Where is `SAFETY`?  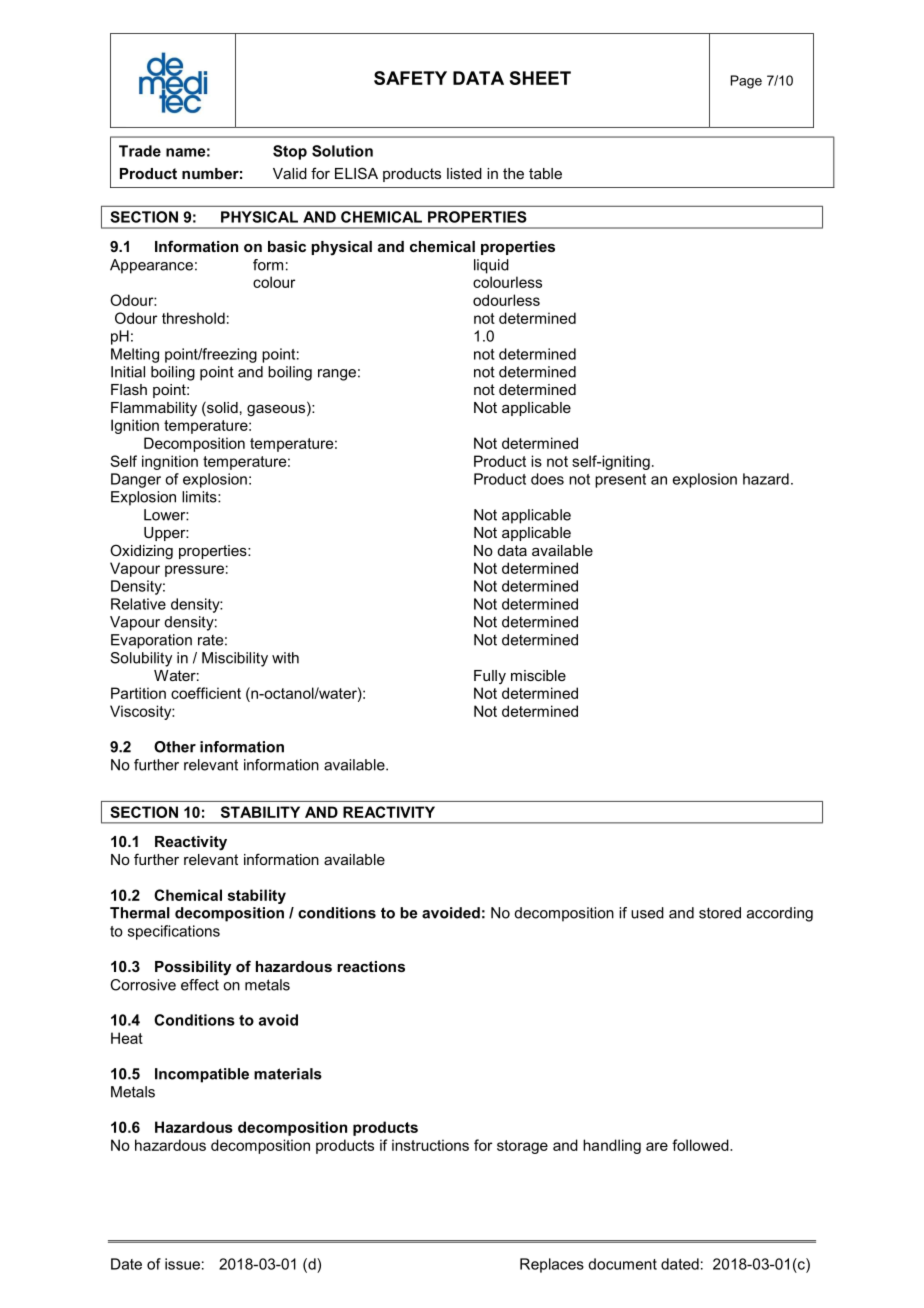 SAFETY is located at coordinates (410, 78).
